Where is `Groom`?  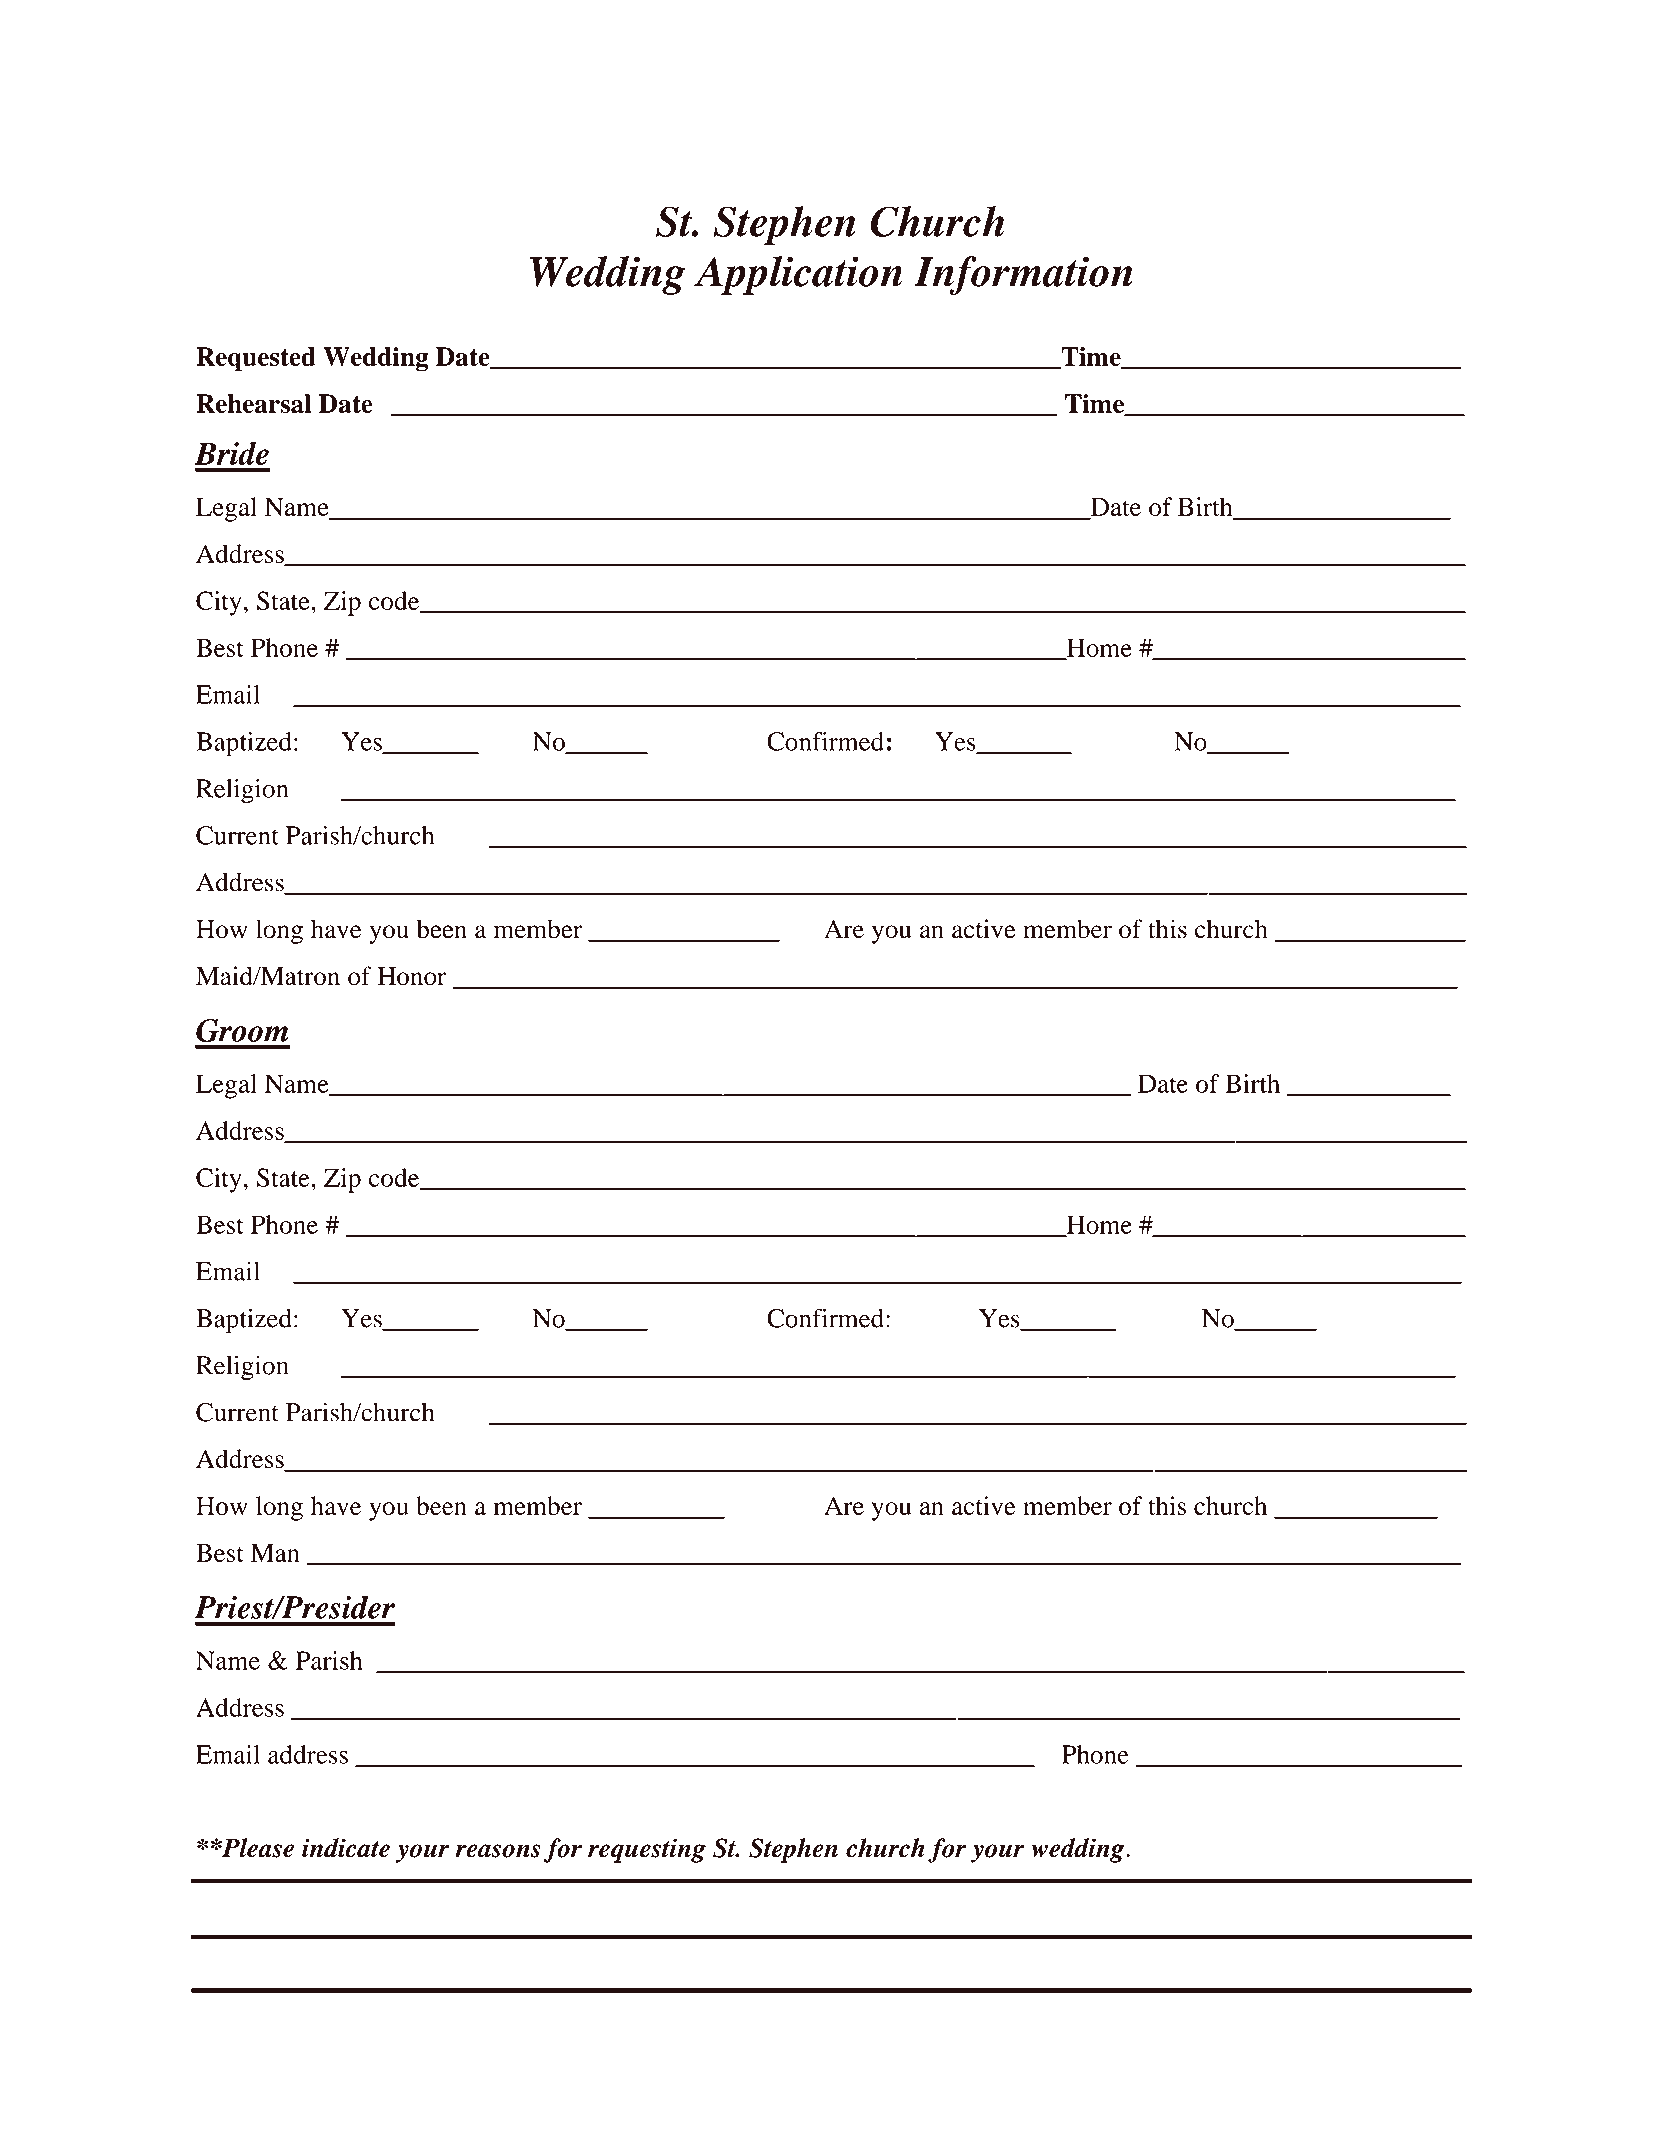 Groom is located at coordinates (242, 1030).
